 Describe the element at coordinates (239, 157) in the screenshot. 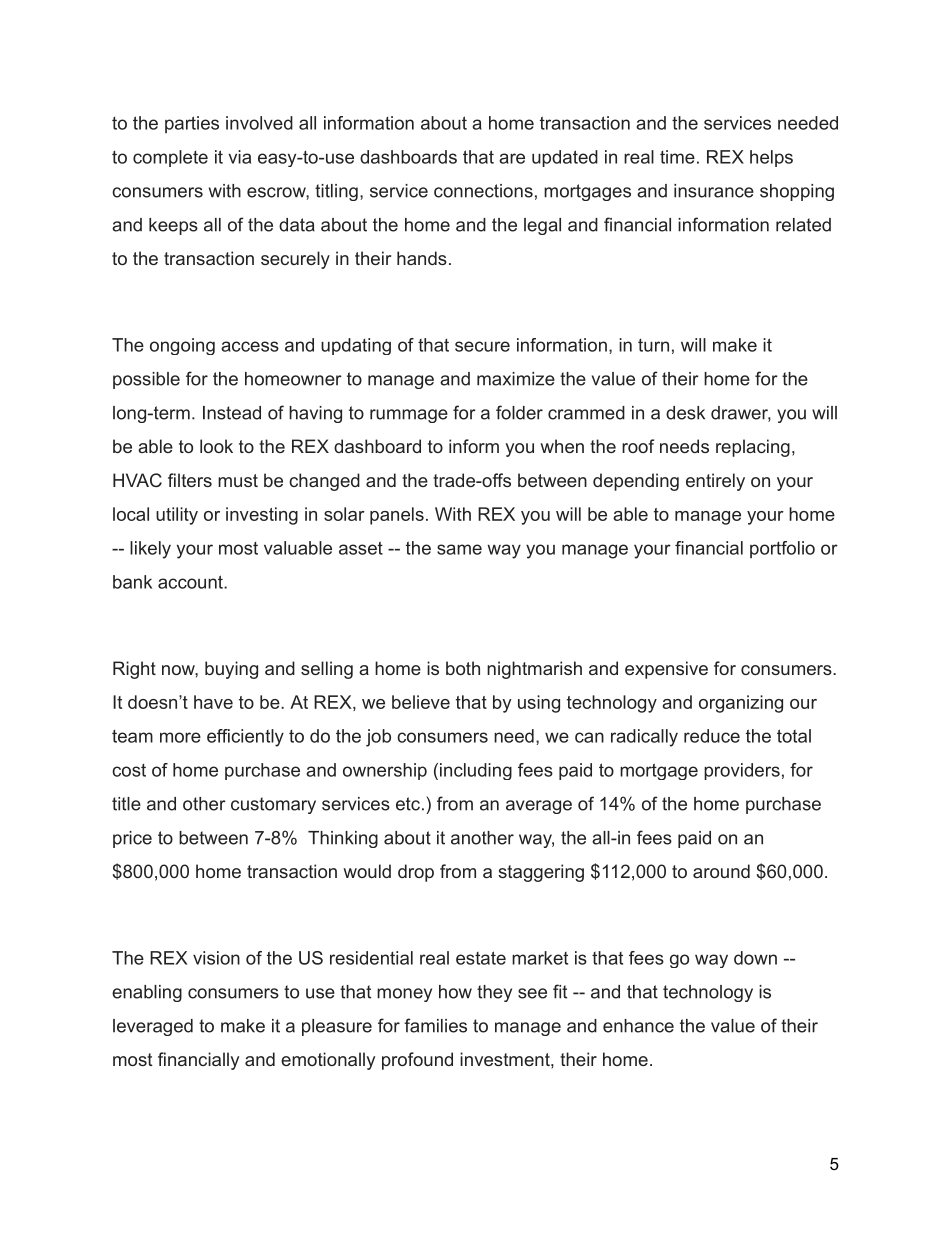

I see `via` at that location.
